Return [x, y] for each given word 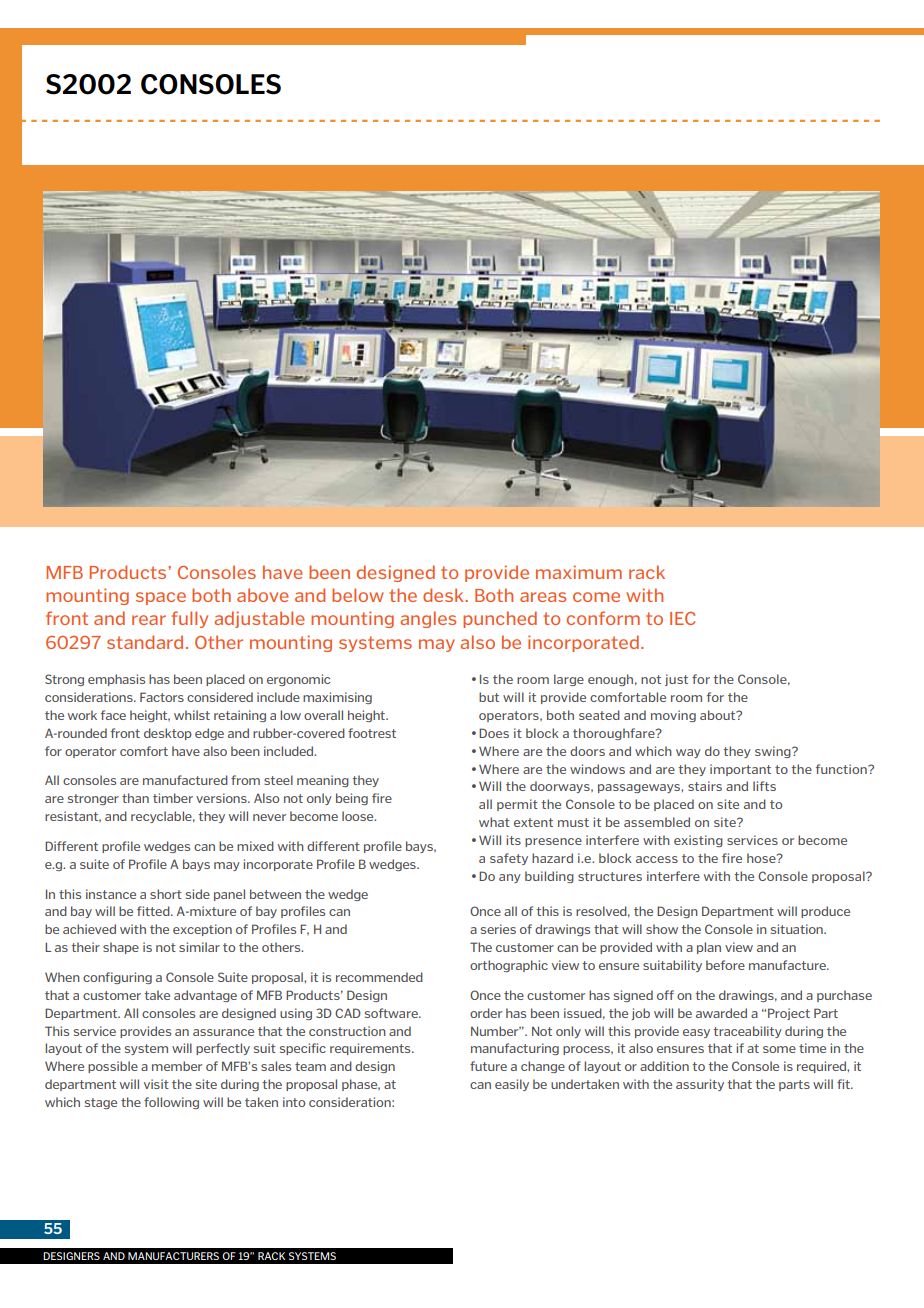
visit [156, 1084]
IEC [682, 618]
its [513, 840]
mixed [255, 846]
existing [698, 841]
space [161, 598]
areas [543, 597]
